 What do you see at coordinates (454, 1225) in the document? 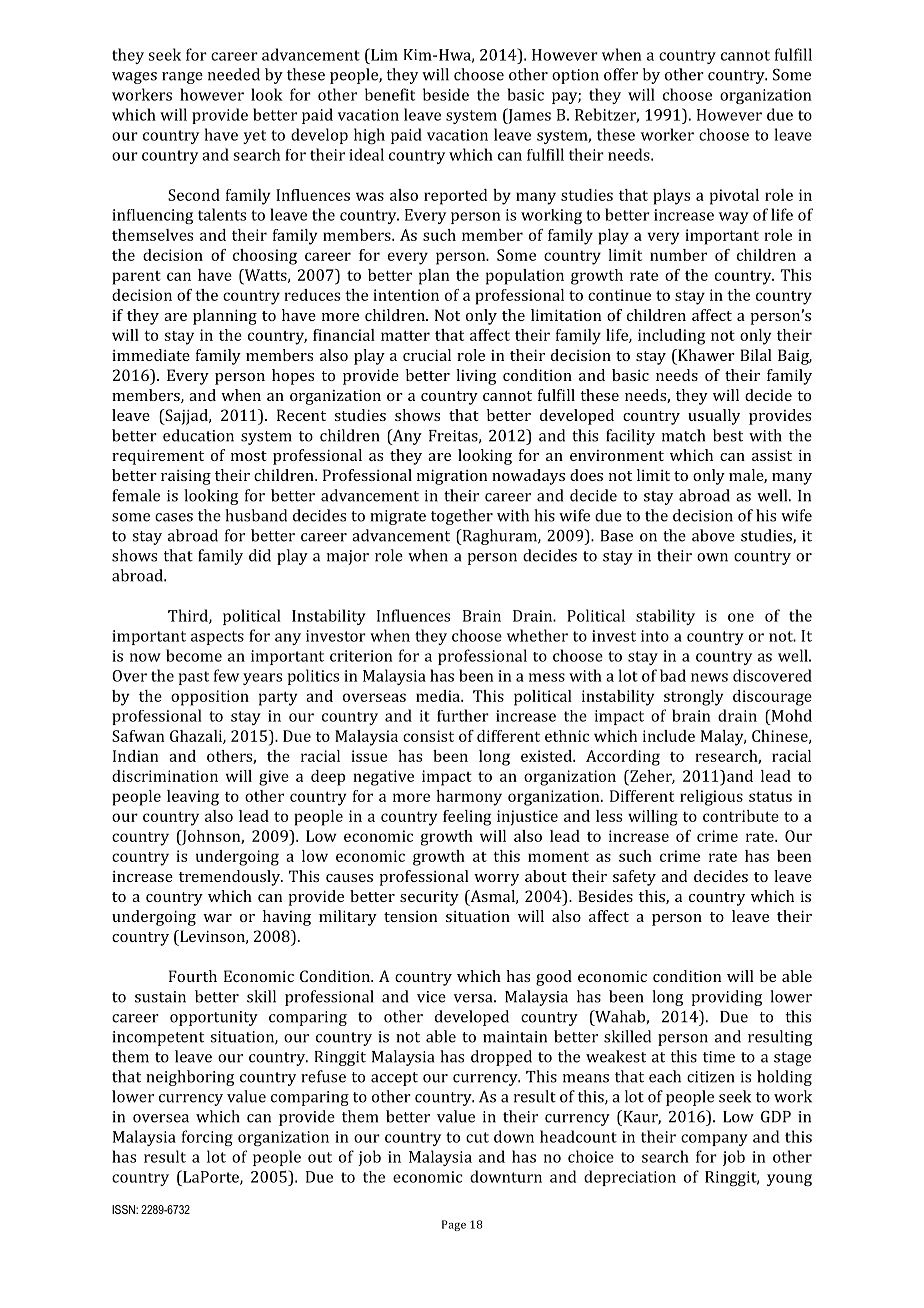
I see `Page` at bounding box center [454, 1225].
